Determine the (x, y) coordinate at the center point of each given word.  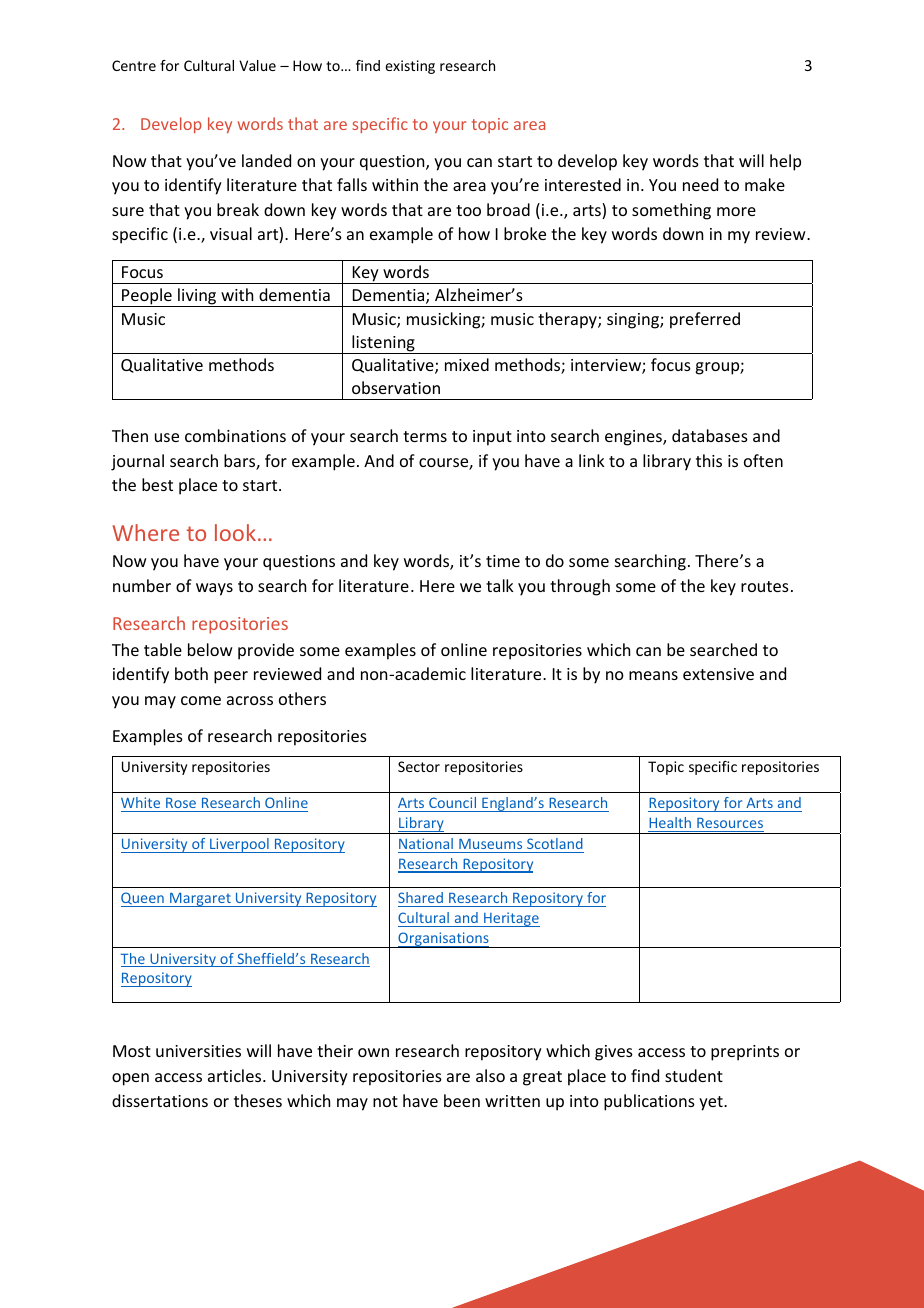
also (490, 1075)
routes (765, 586)
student (694, 1075)
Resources (730, 822)
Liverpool (239, 845)
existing (410, 67)
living (197, 297)
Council (452, 802)
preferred (705, 320)
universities (198, 1051)
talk (500, 585)
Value (257, 65)
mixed (467, 364)
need (700, 184)
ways (214, 589)
